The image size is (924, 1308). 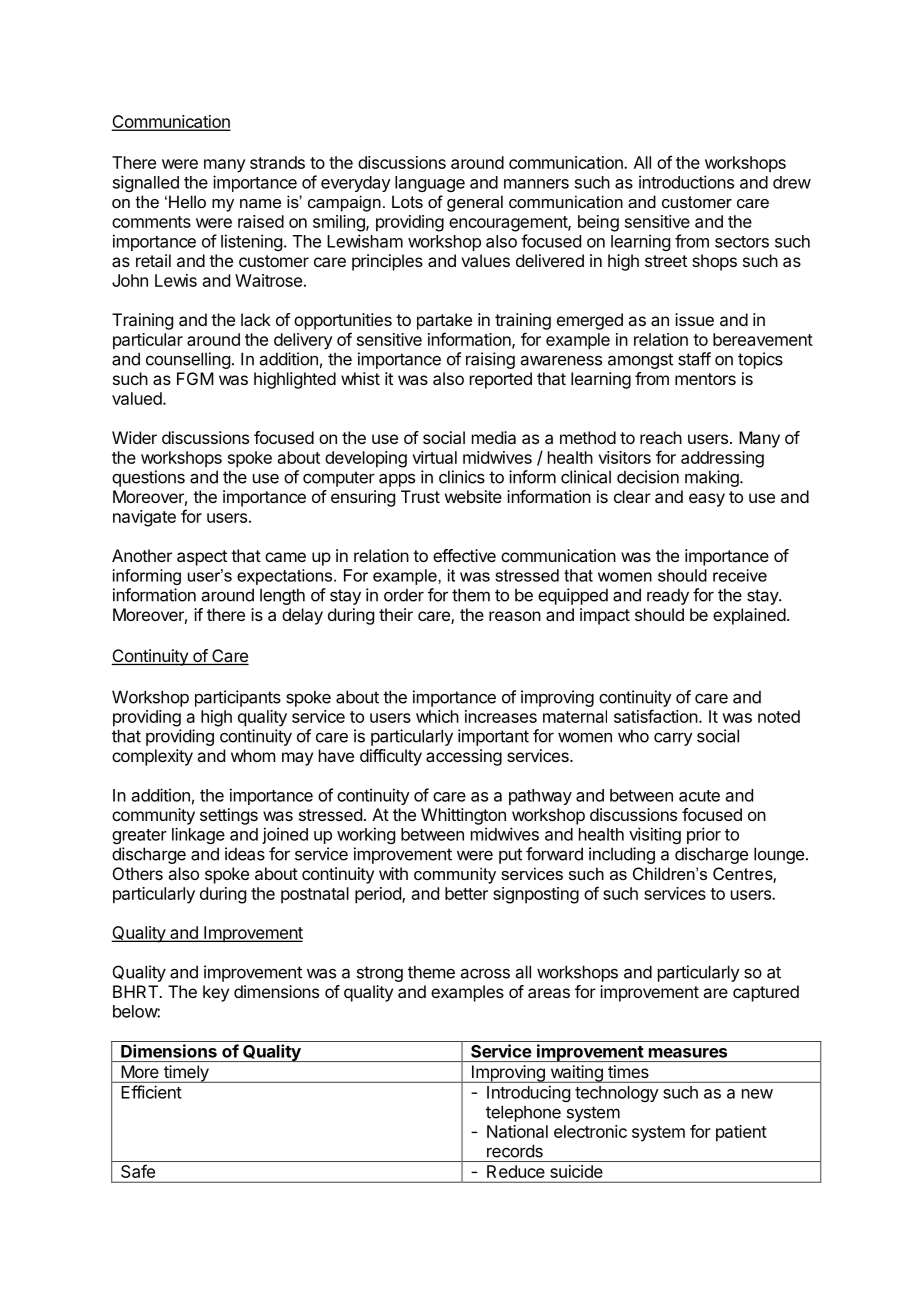 What do you see at coordinates (186, 1074) in the image?
I see `timely` at bounding box center [186, 1074].
